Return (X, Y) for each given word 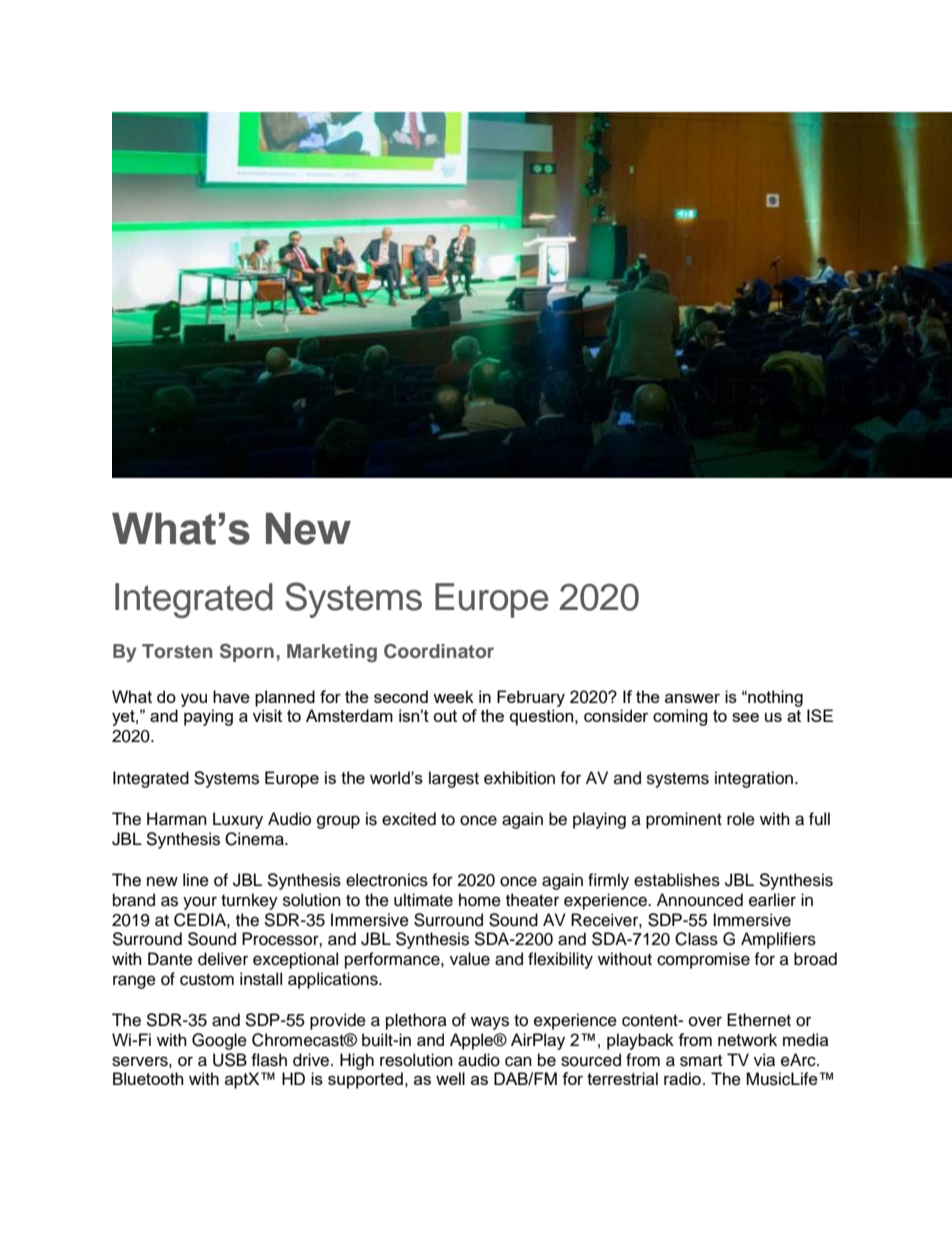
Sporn (247, 652)
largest (454, 779)
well (450, 1078)
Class (696, 939)
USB (230, 1060)
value (470, 959)
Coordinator (439, 651)
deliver (223, 959)
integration (754, 779)
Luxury (238, 820)
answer (692, 698)
